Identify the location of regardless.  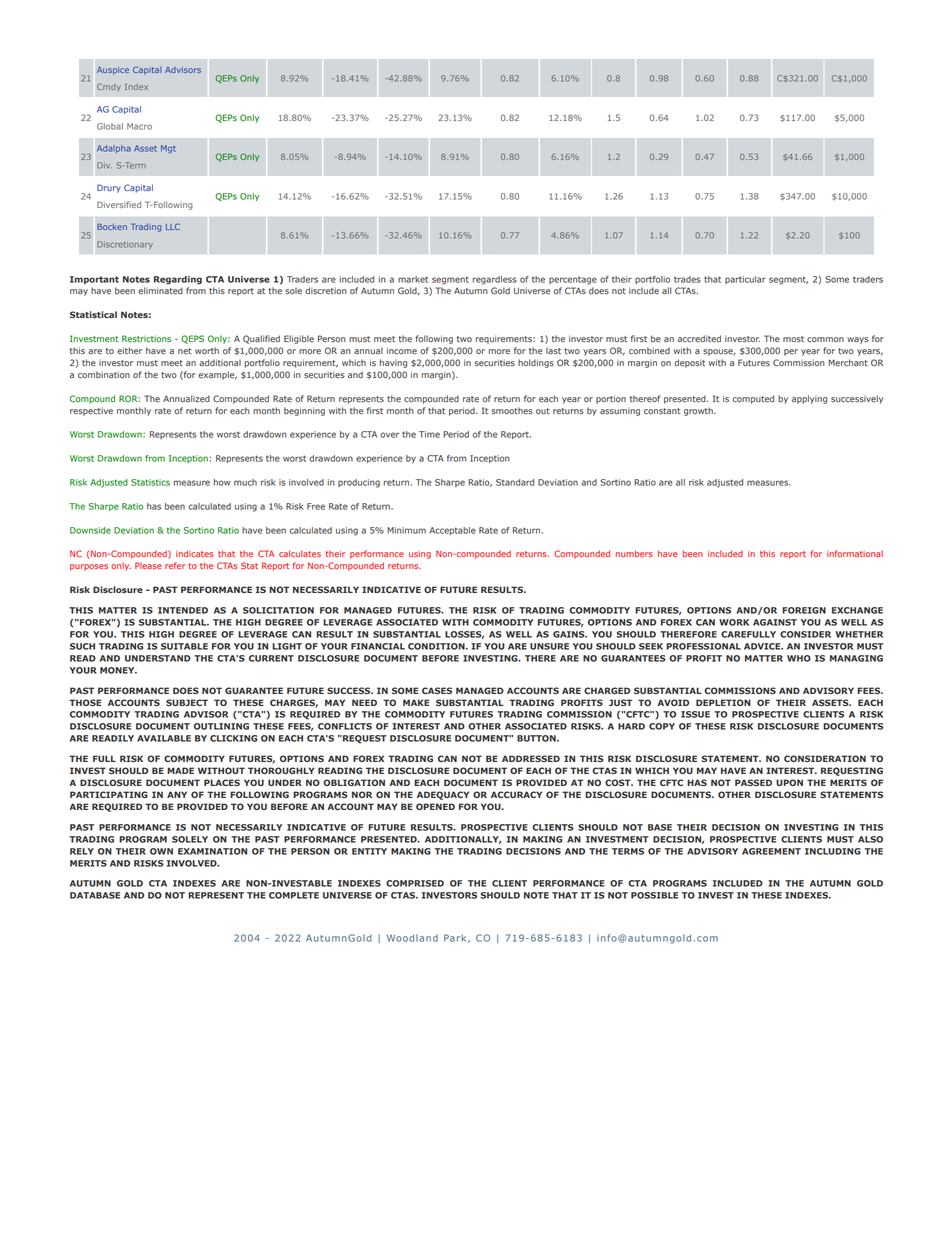
(495, 280).
